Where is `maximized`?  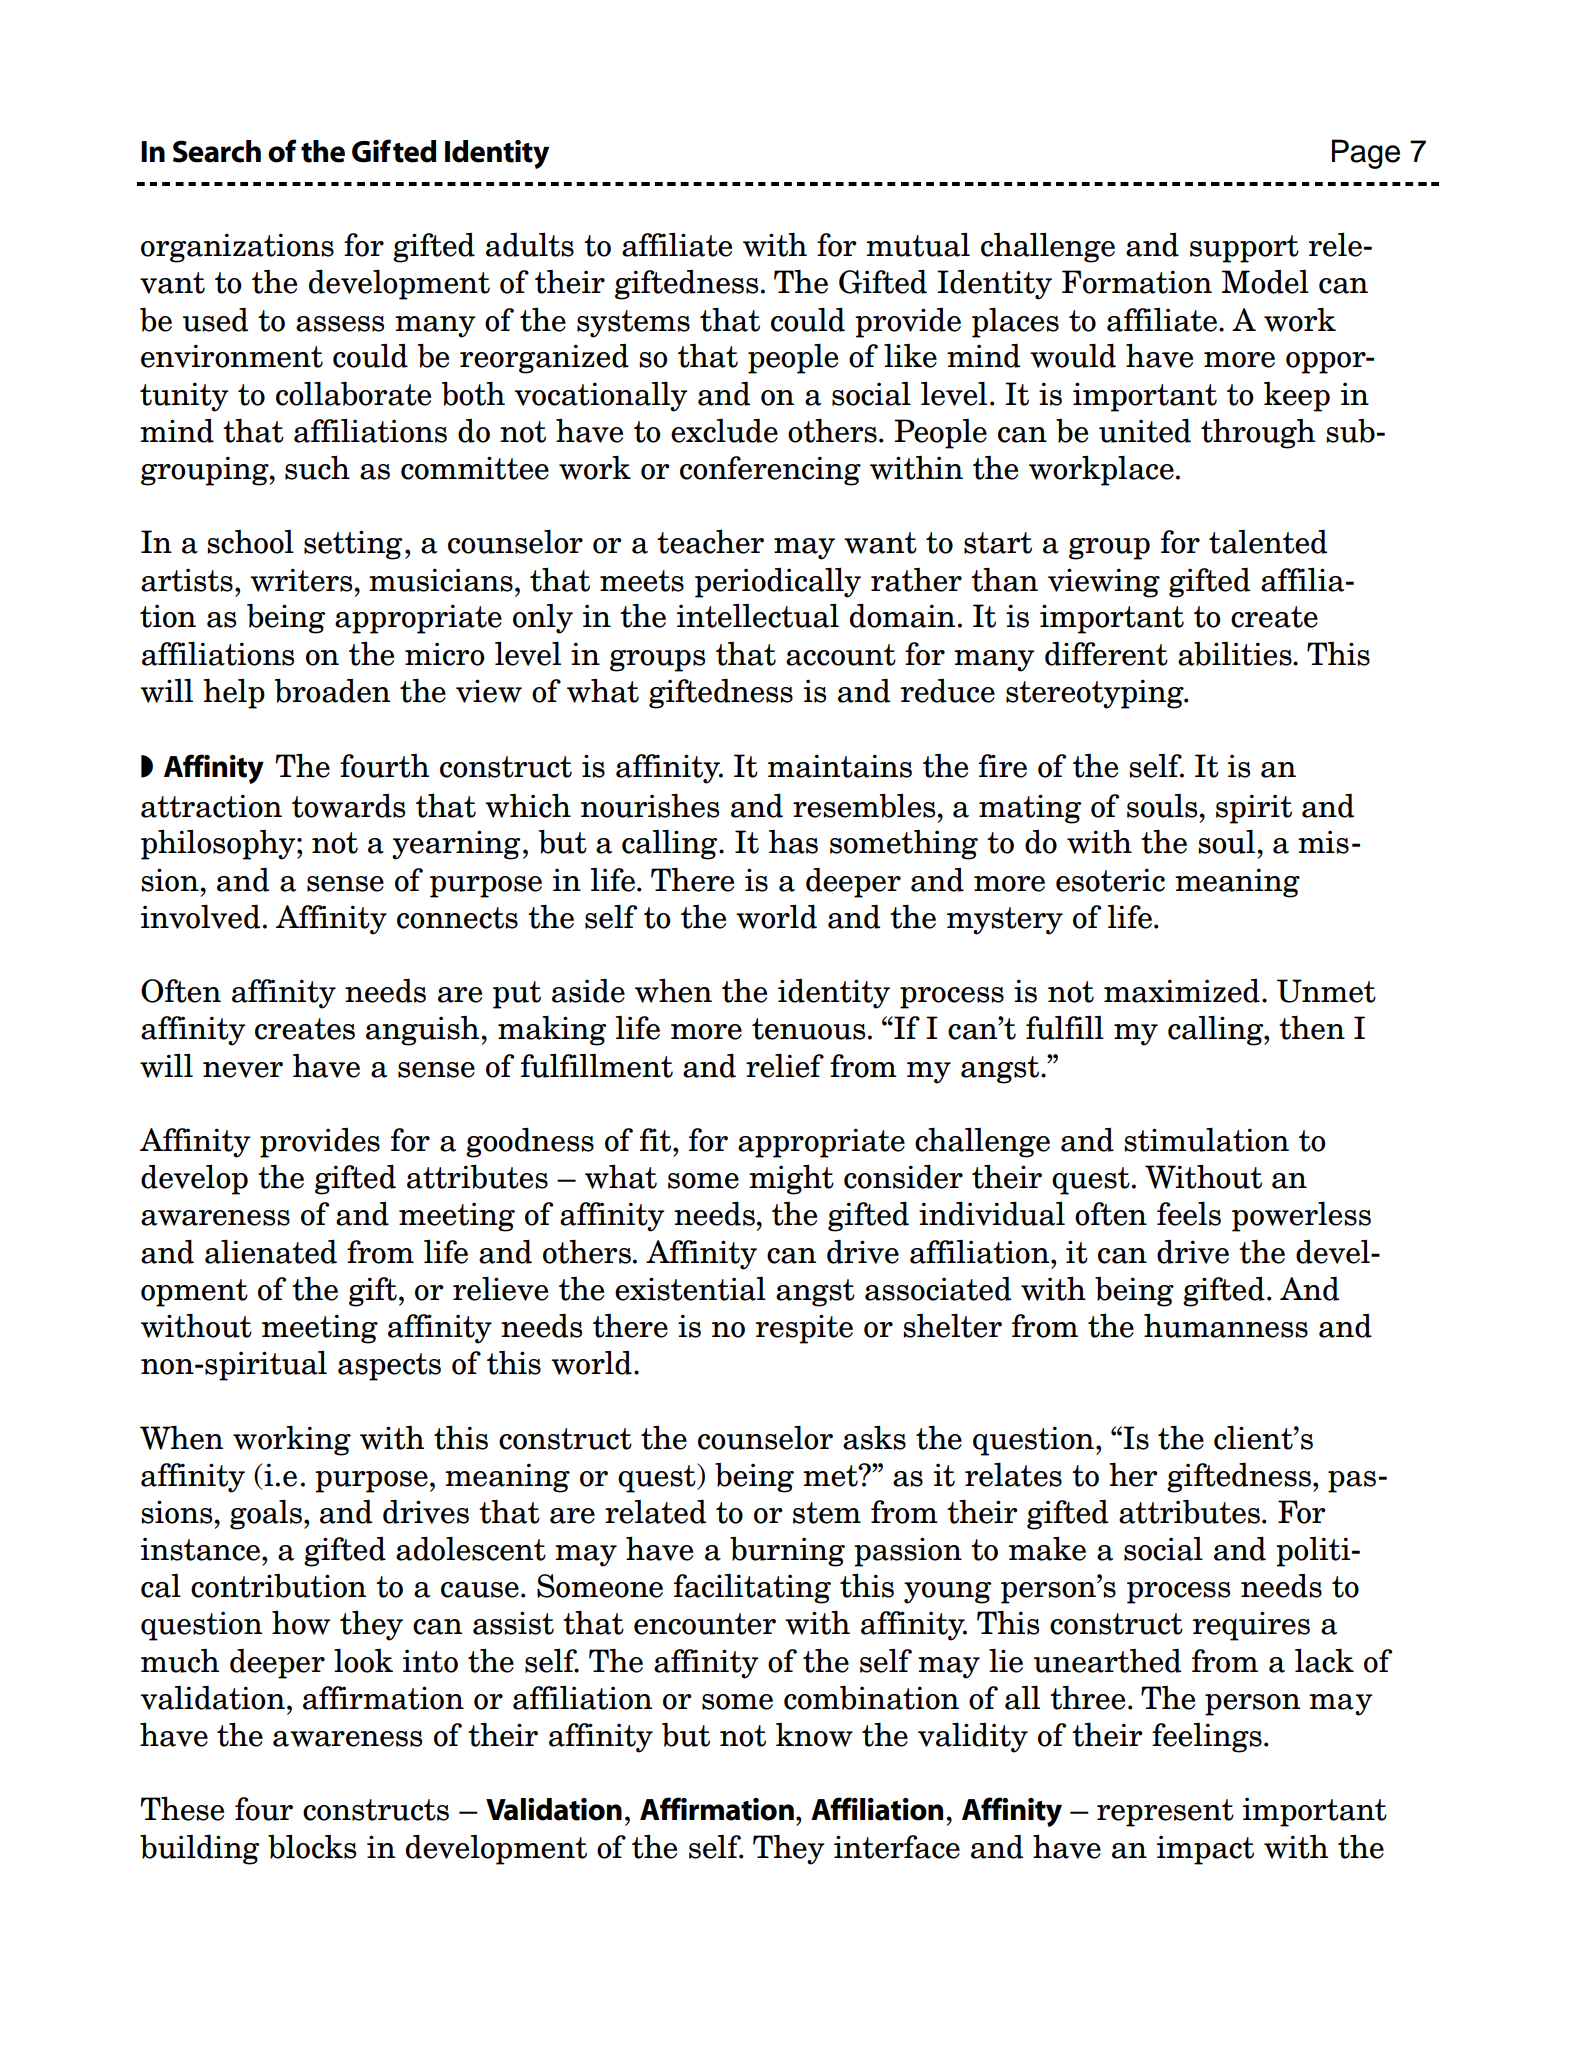
maximized is located at coordinates (1182, 991).
